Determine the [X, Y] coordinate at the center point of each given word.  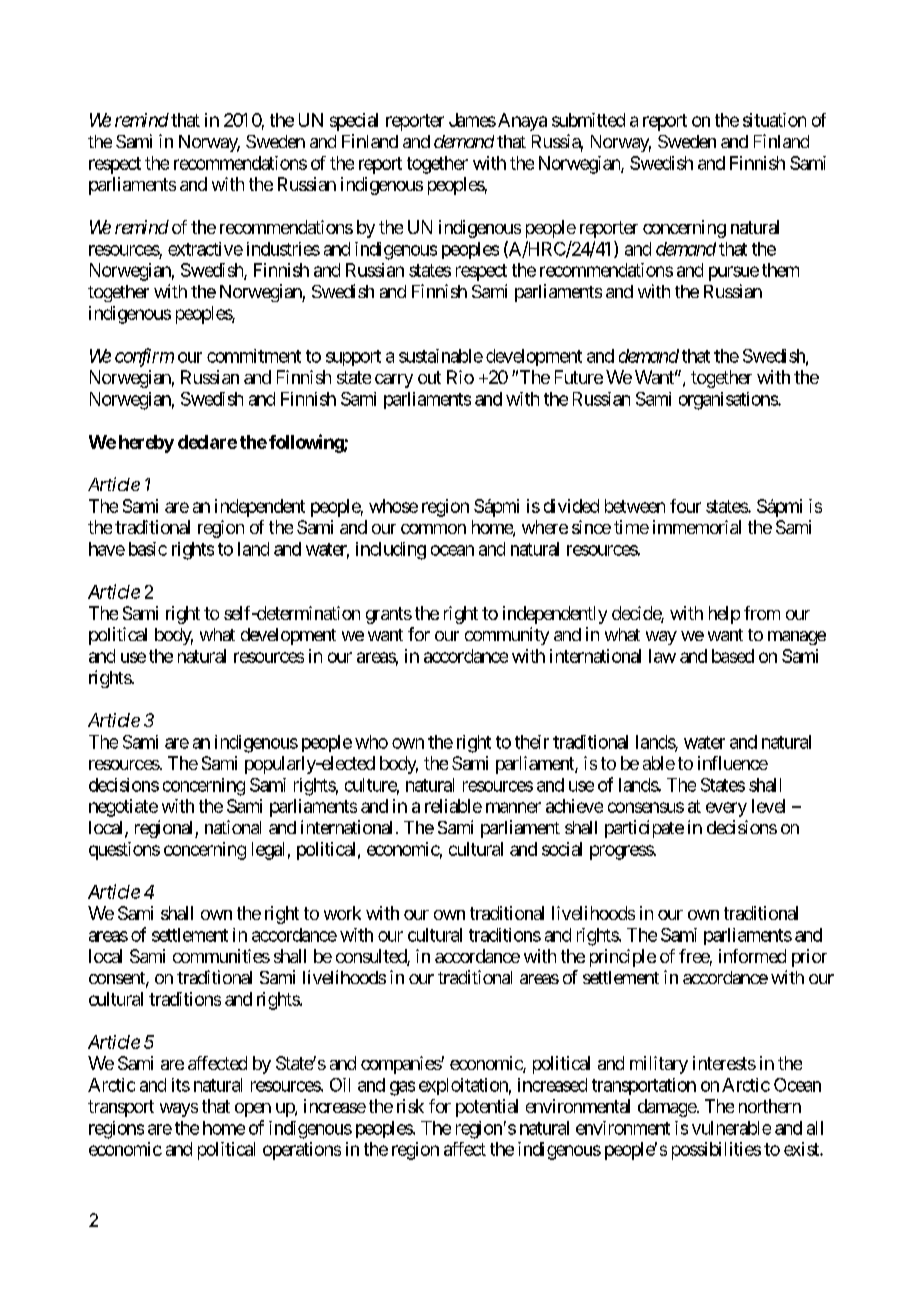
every [726, 809]
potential [487, 1108]
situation [774, 120]
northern [770, 1106]
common [433, 529]
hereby [146, 444]
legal [268, 851]
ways [179, 1110]
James [472, 120]
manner [513, 807]
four [685, 506]
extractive [205, 249]
